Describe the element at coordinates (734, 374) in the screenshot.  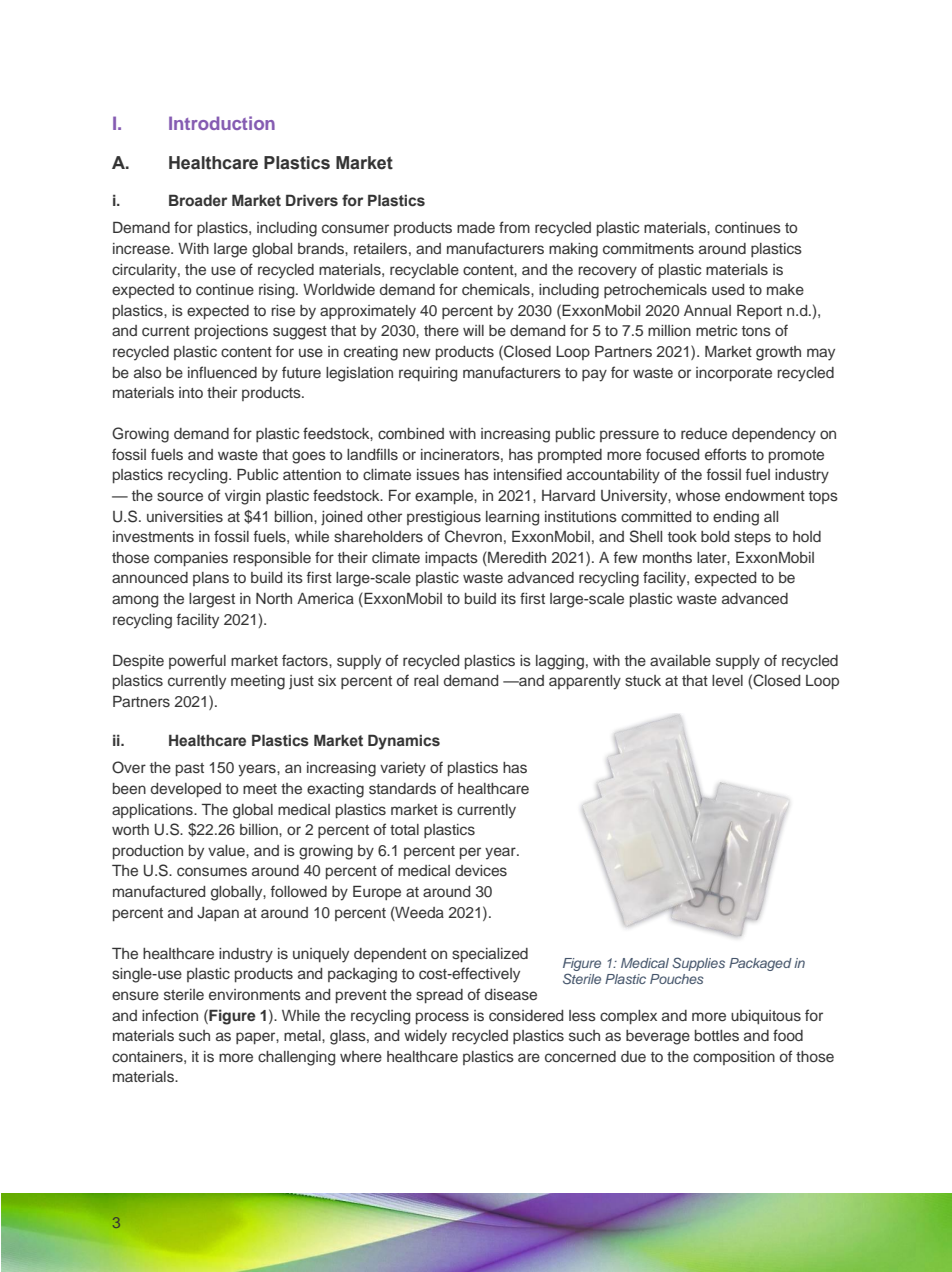
I see `incorporate` at that location.
